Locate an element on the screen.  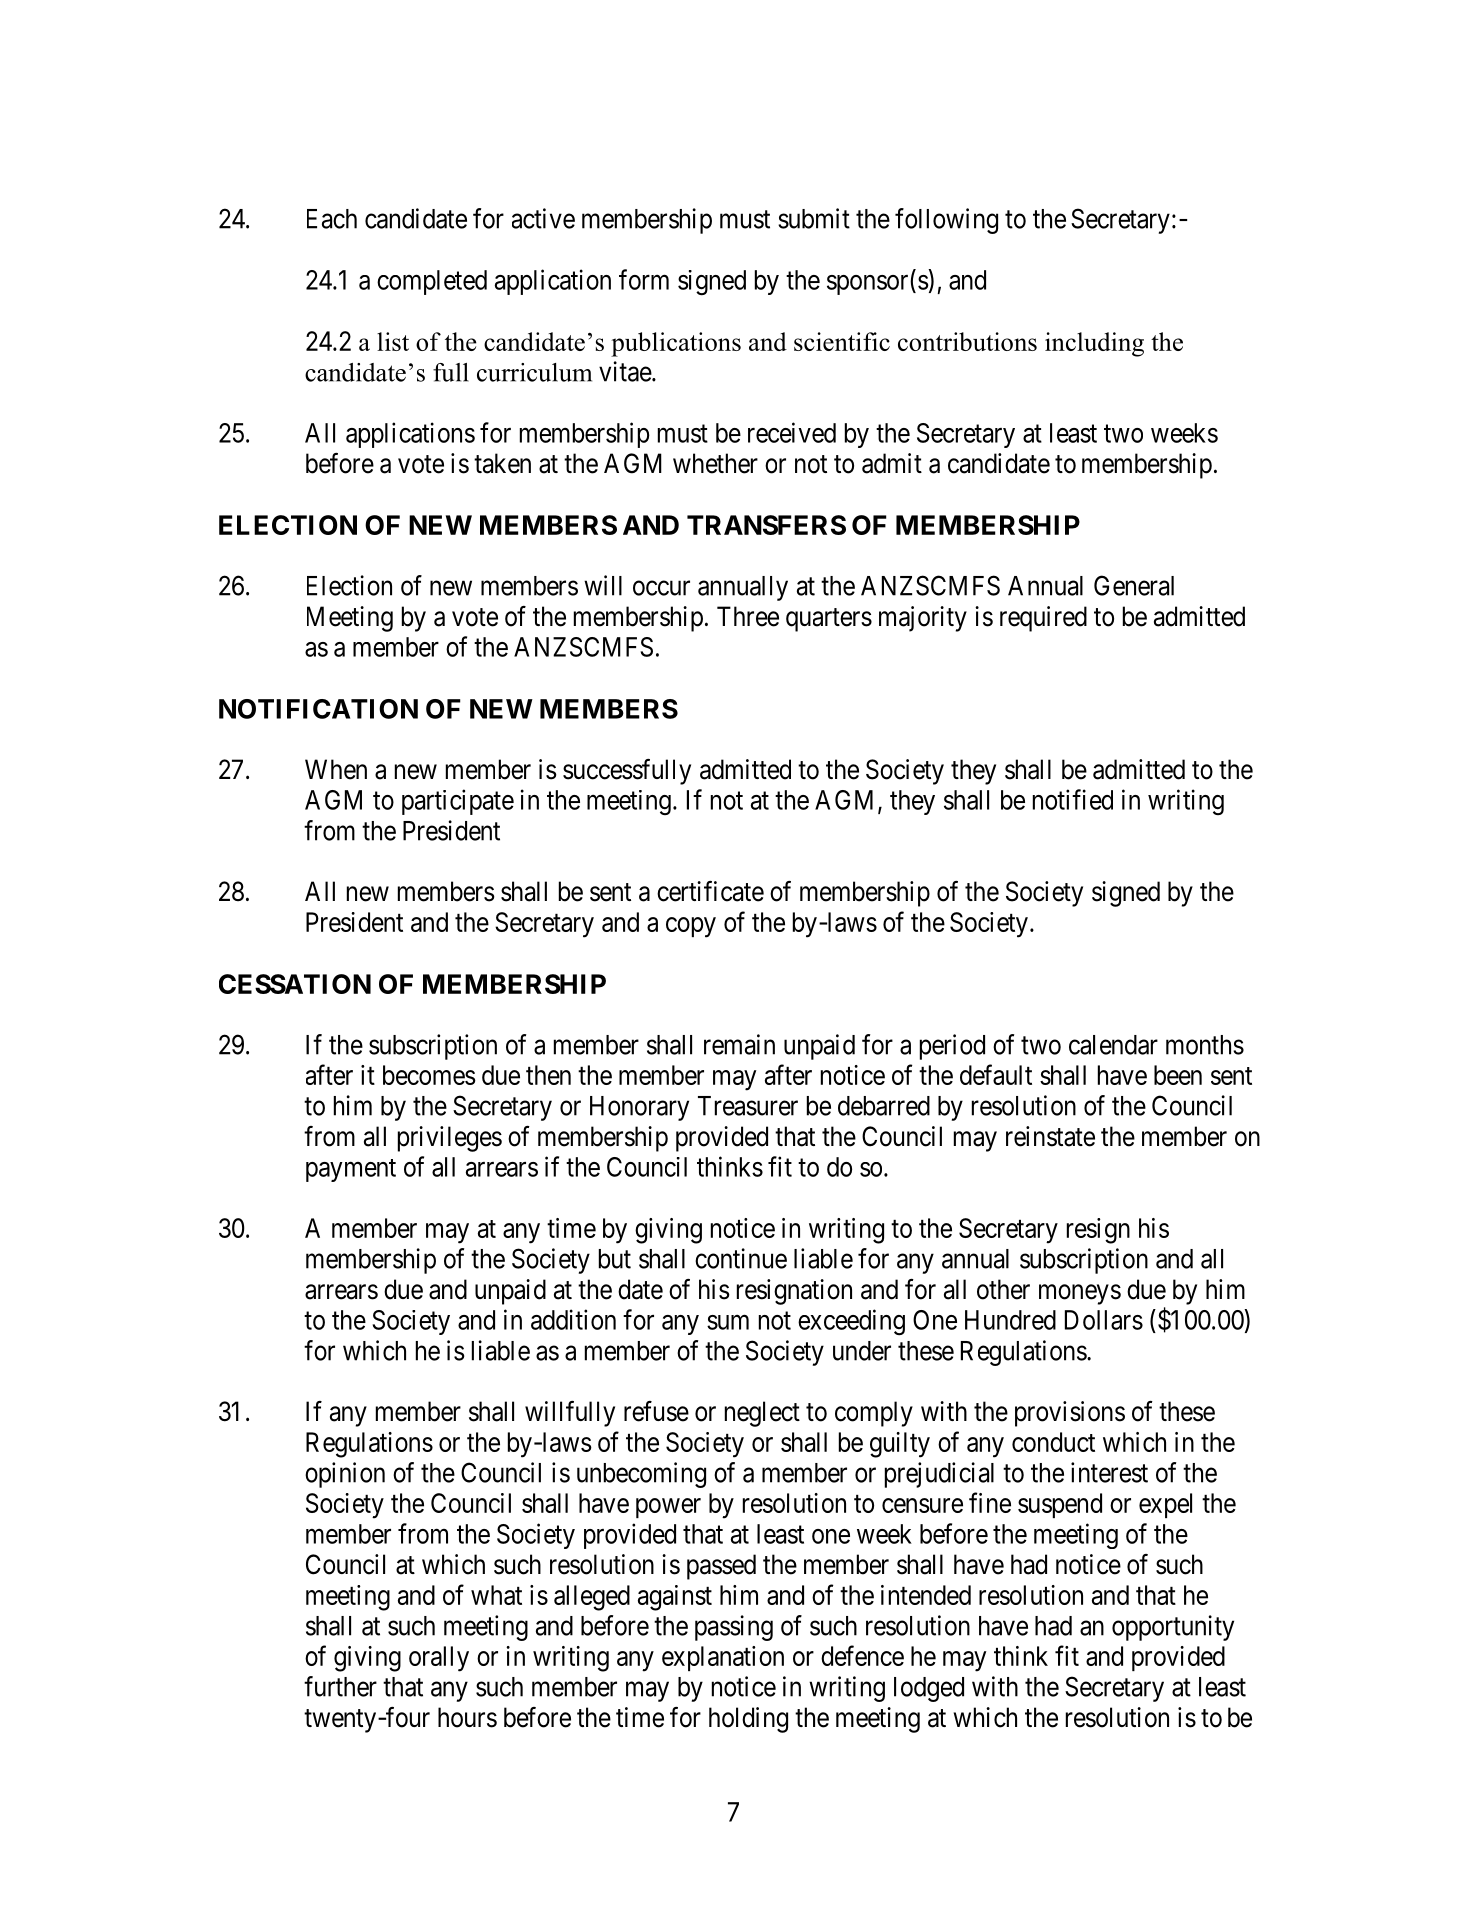
Three is located at coordinates (748, 616).
